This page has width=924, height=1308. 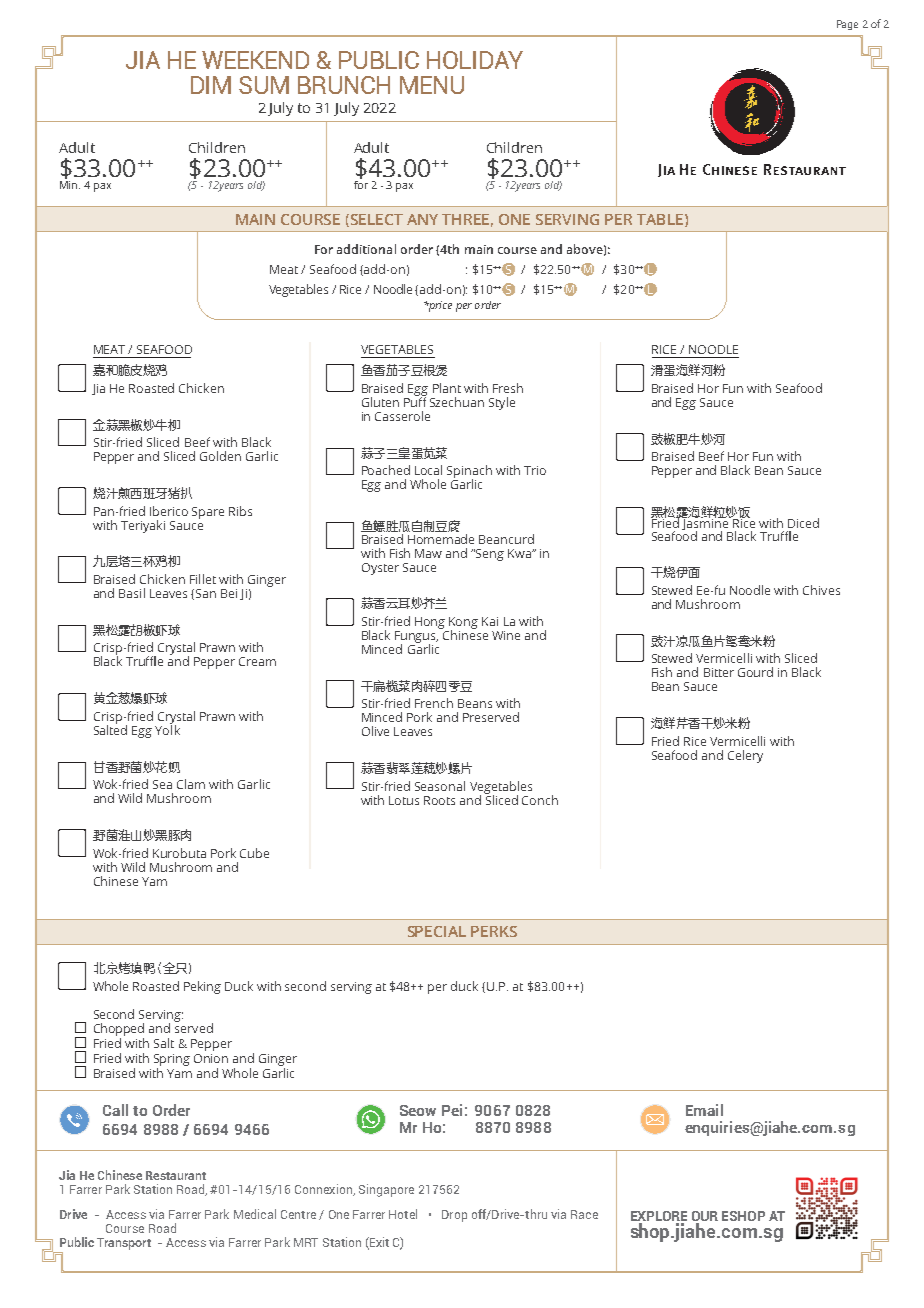 What do you see at coordinates (454, 1216) in the page?
I see `Drop` at bounding box center [454, 1216].
